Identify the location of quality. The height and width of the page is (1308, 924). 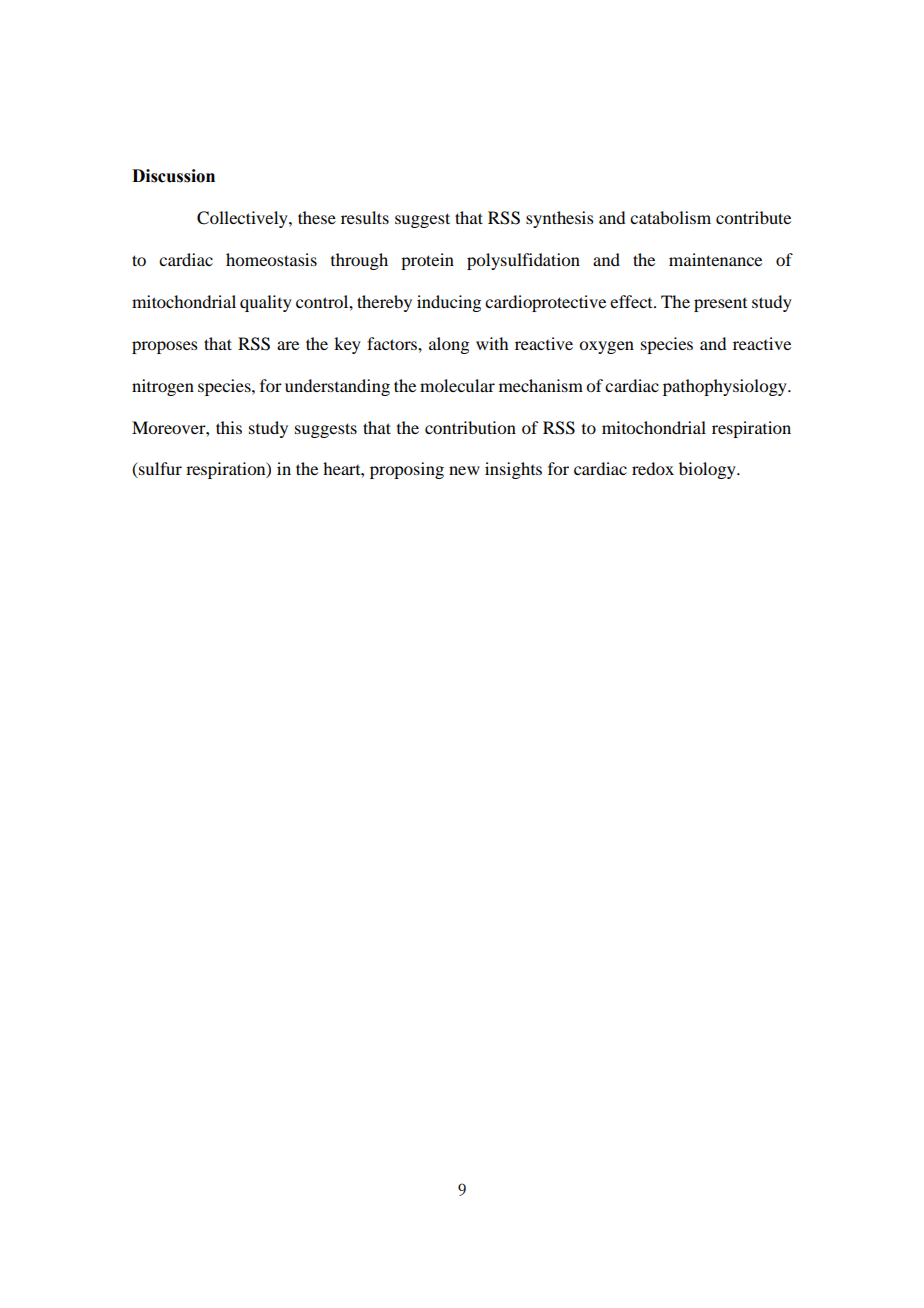
(266, 303).
